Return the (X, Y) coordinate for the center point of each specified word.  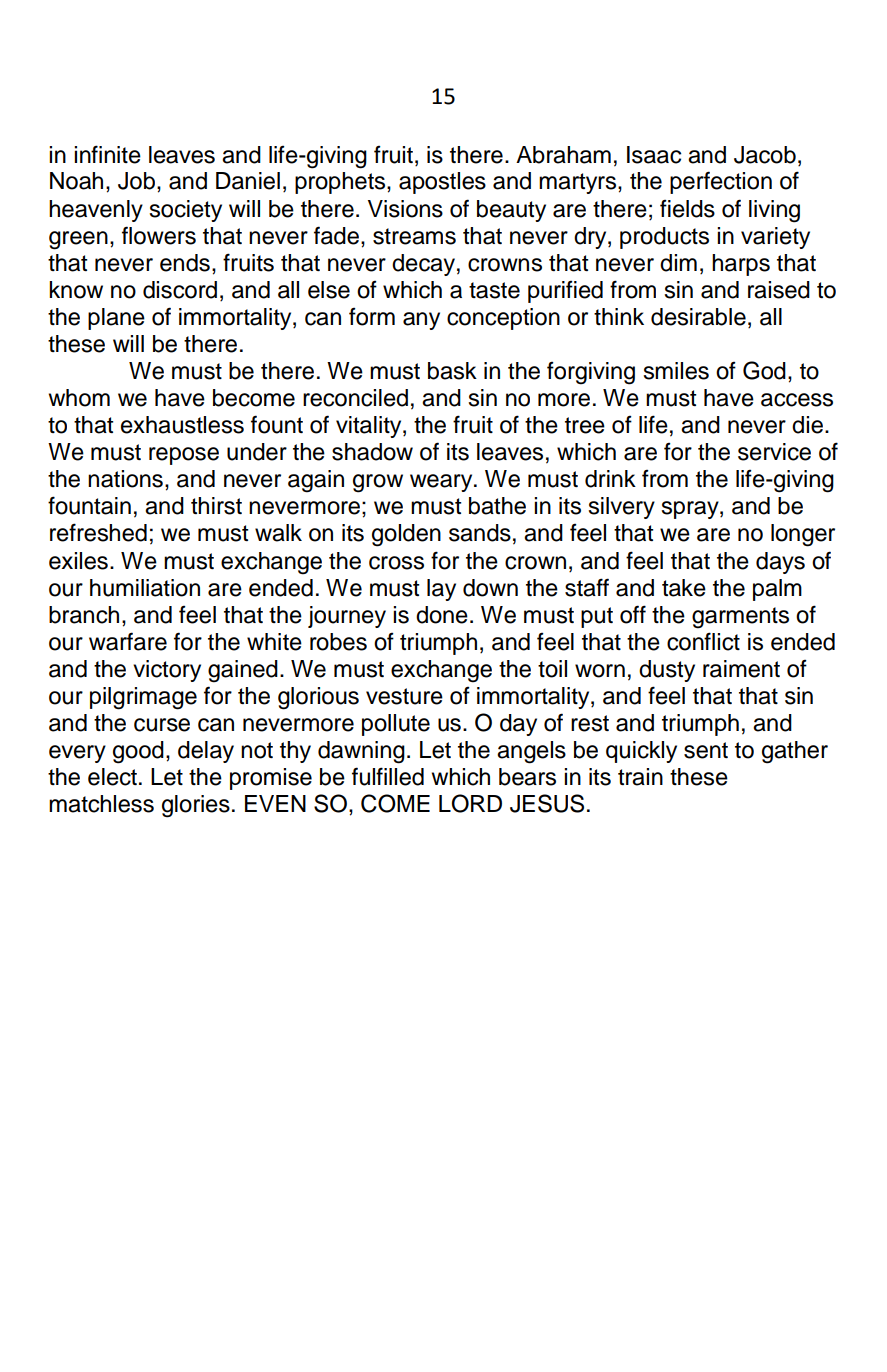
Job (136, 181)
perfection (721, 182)
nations (125, 479)
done (442, 615)
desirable (698, 317)
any (421, 321)
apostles (442, 183)
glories (196, 806)
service (774, 452)
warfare (128, 641)
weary (442, 483)
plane (116, 319)
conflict (703, 641)
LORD (470, 803)
